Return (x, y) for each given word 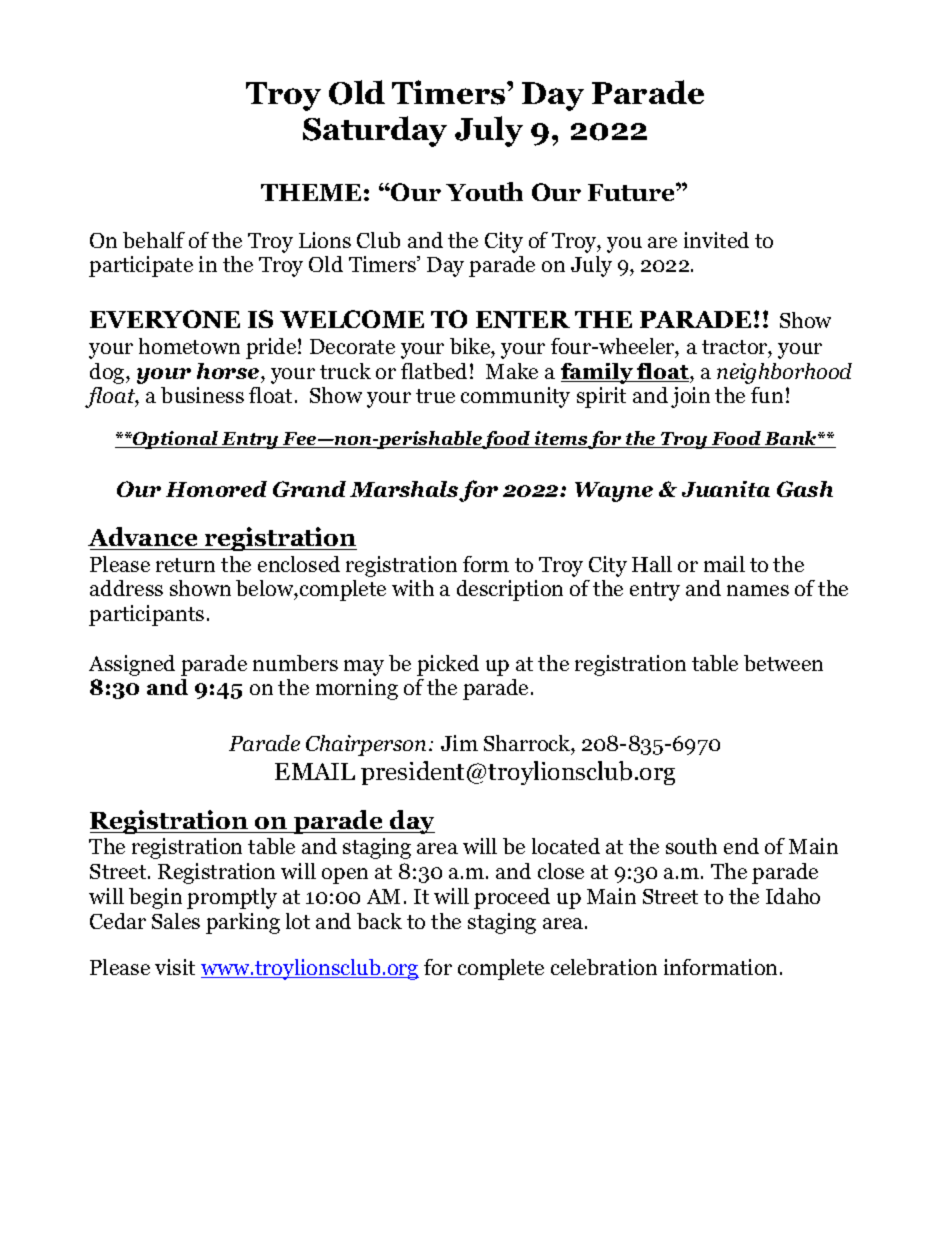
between (783, 663)
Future (632, 192)
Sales (176, 921)
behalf (154, 240)
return (185, 565)
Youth (484, 191)
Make (512, 371)
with (413, 588)
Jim (459, 743)
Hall (652, 564)
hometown (189, 346)
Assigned (132, 665)
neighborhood (784, 373)
